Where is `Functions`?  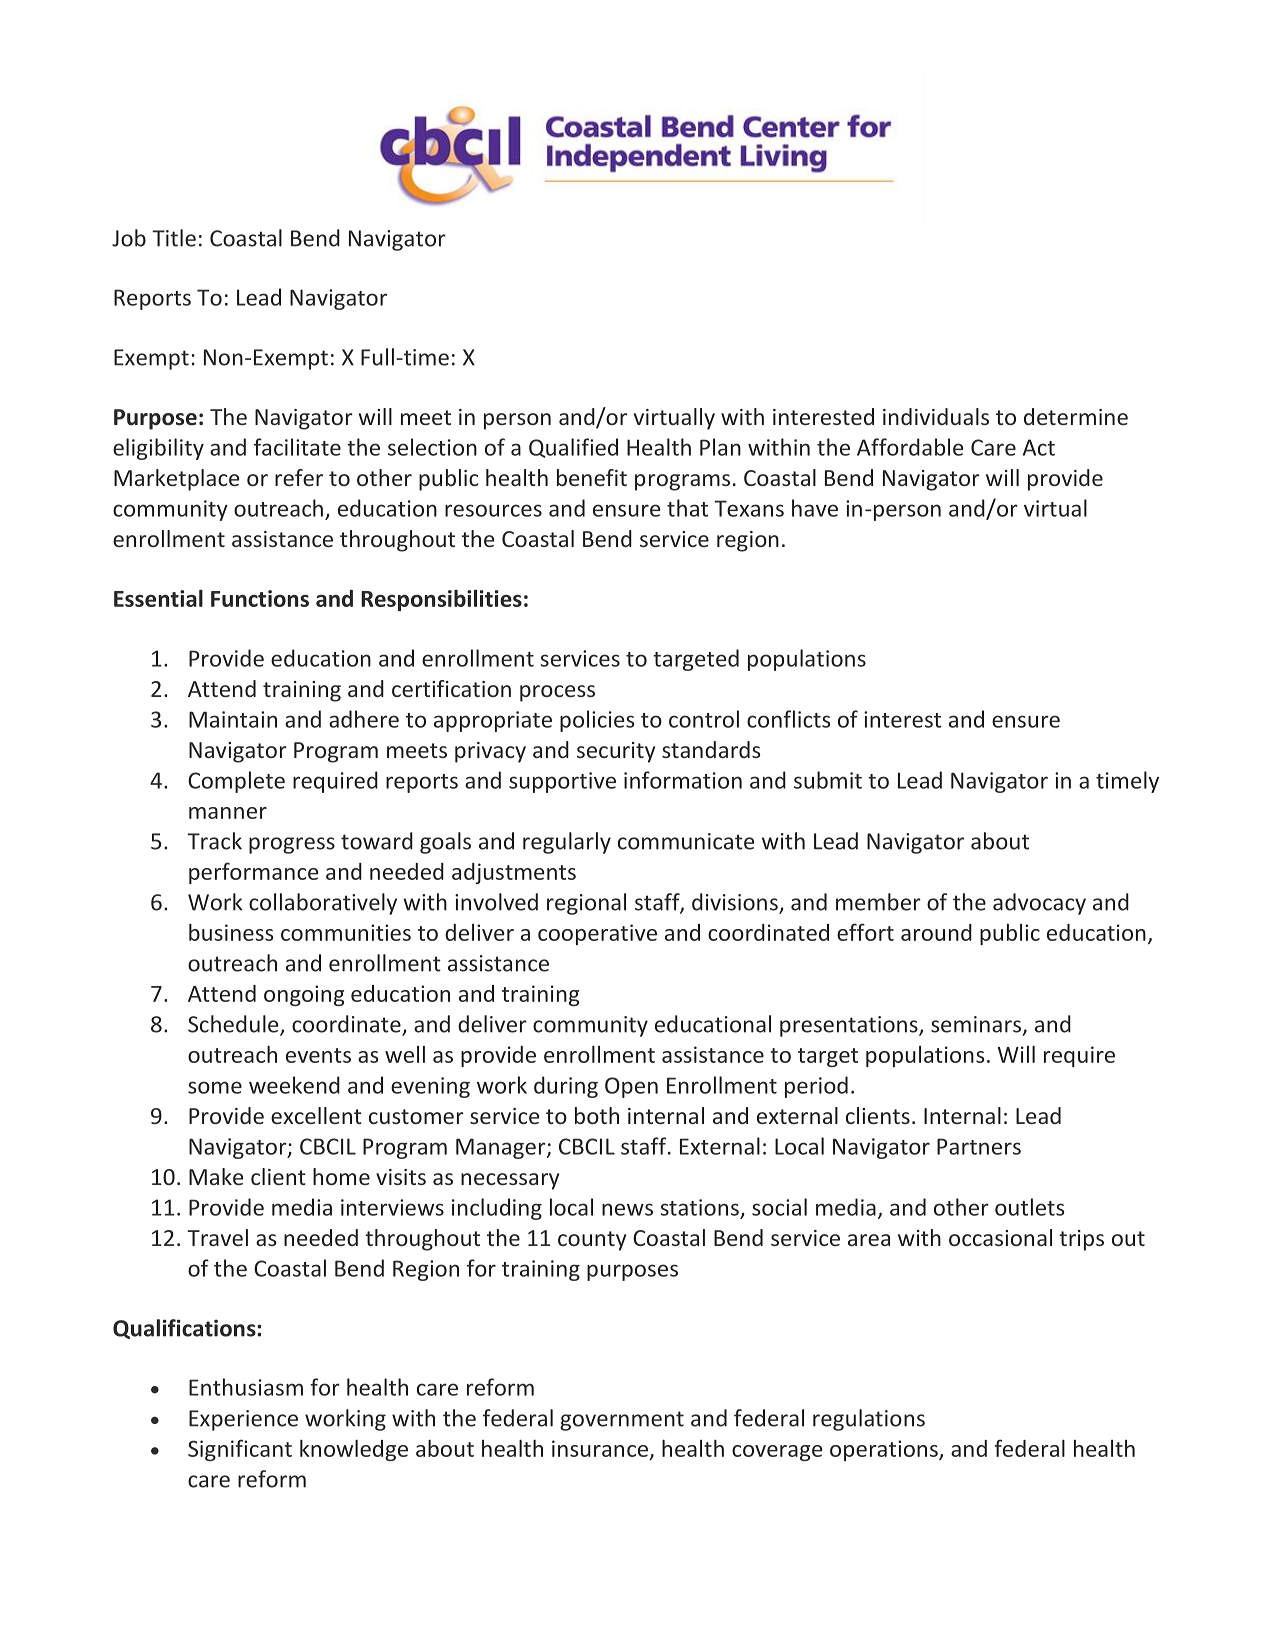
Functions is located at coordinates (260, 598).
